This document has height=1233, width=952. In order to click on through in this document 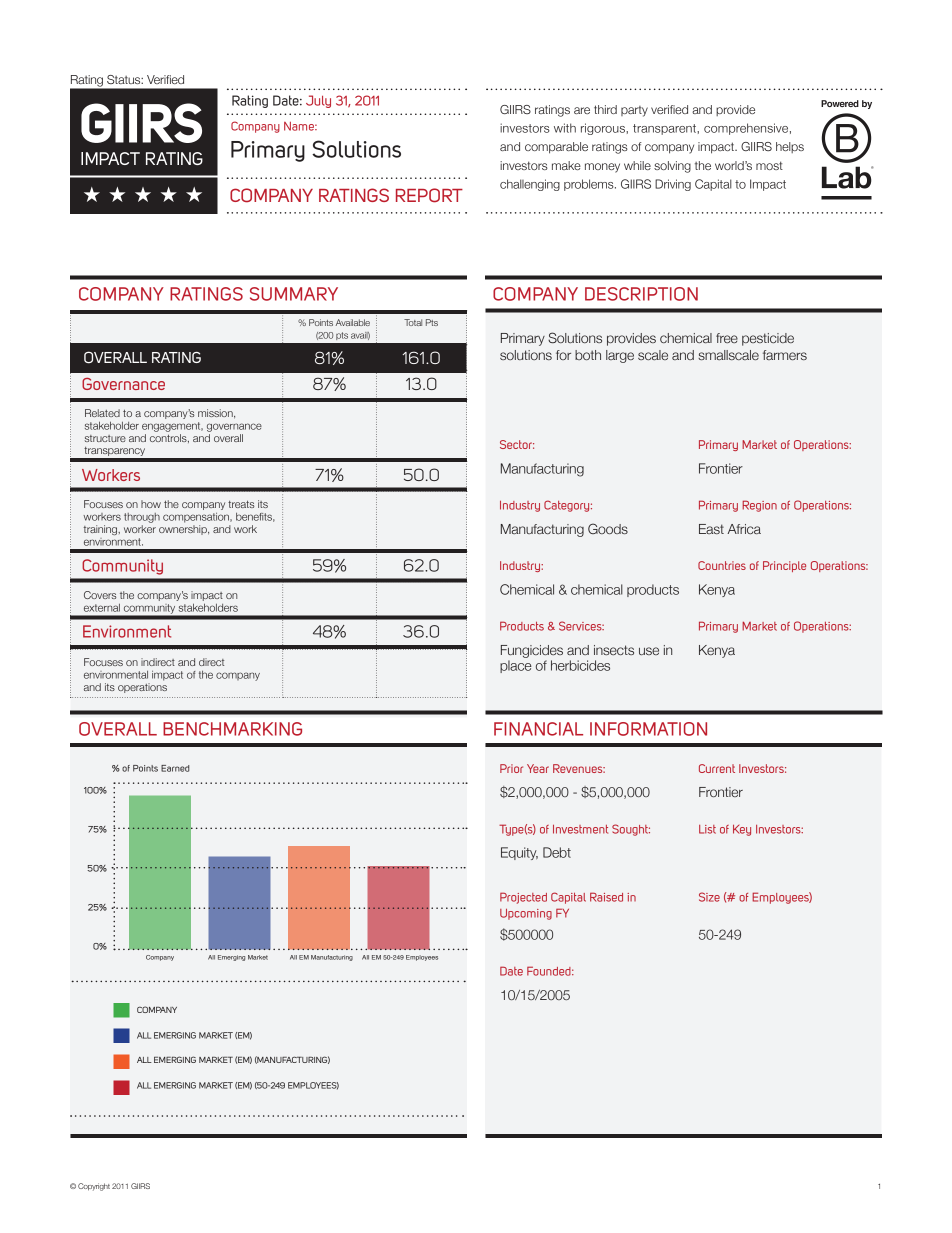, I will do `click(142, 518)`.
